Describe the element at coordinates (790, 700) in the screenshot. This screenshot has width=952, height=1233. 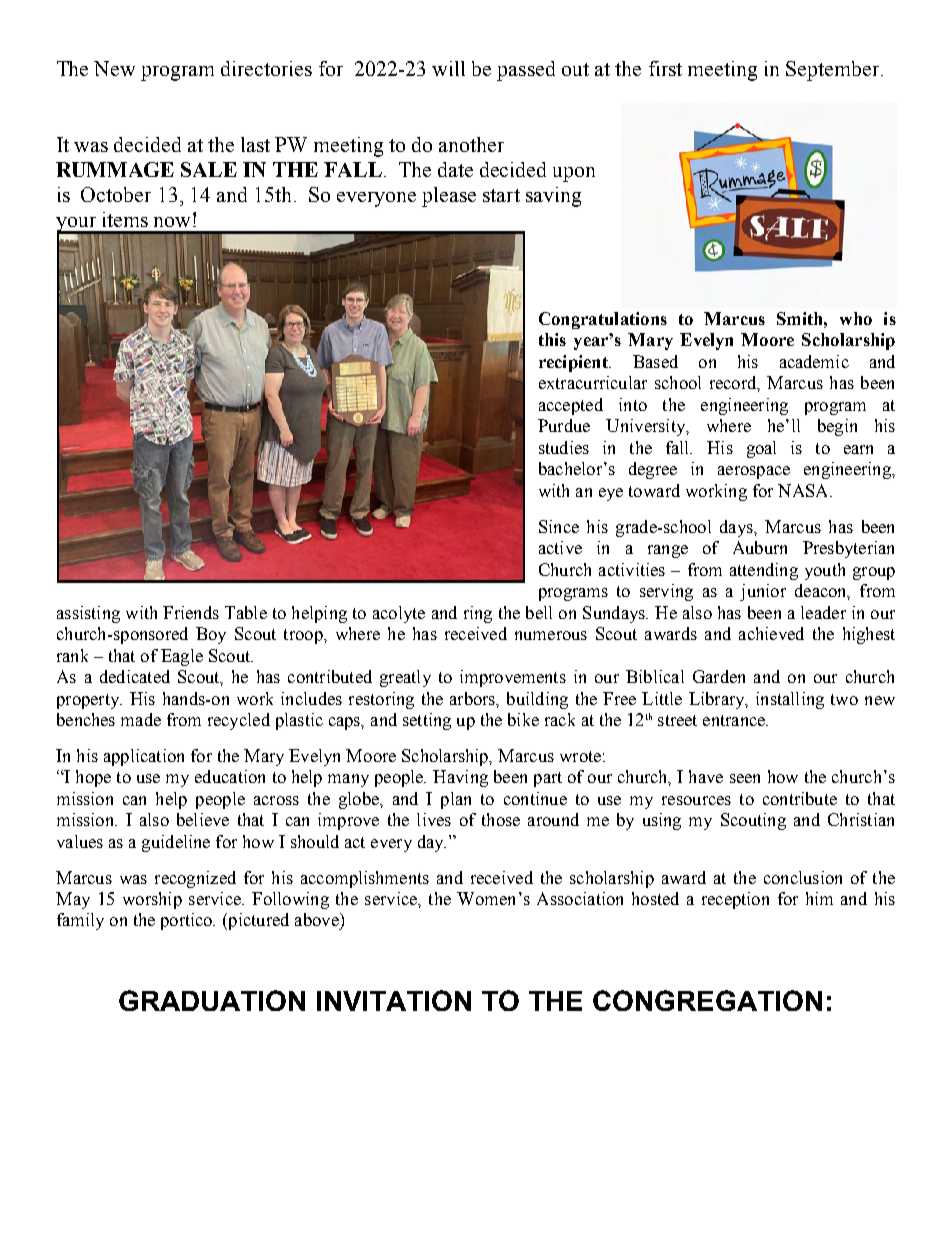
I see `installing` at that location.
